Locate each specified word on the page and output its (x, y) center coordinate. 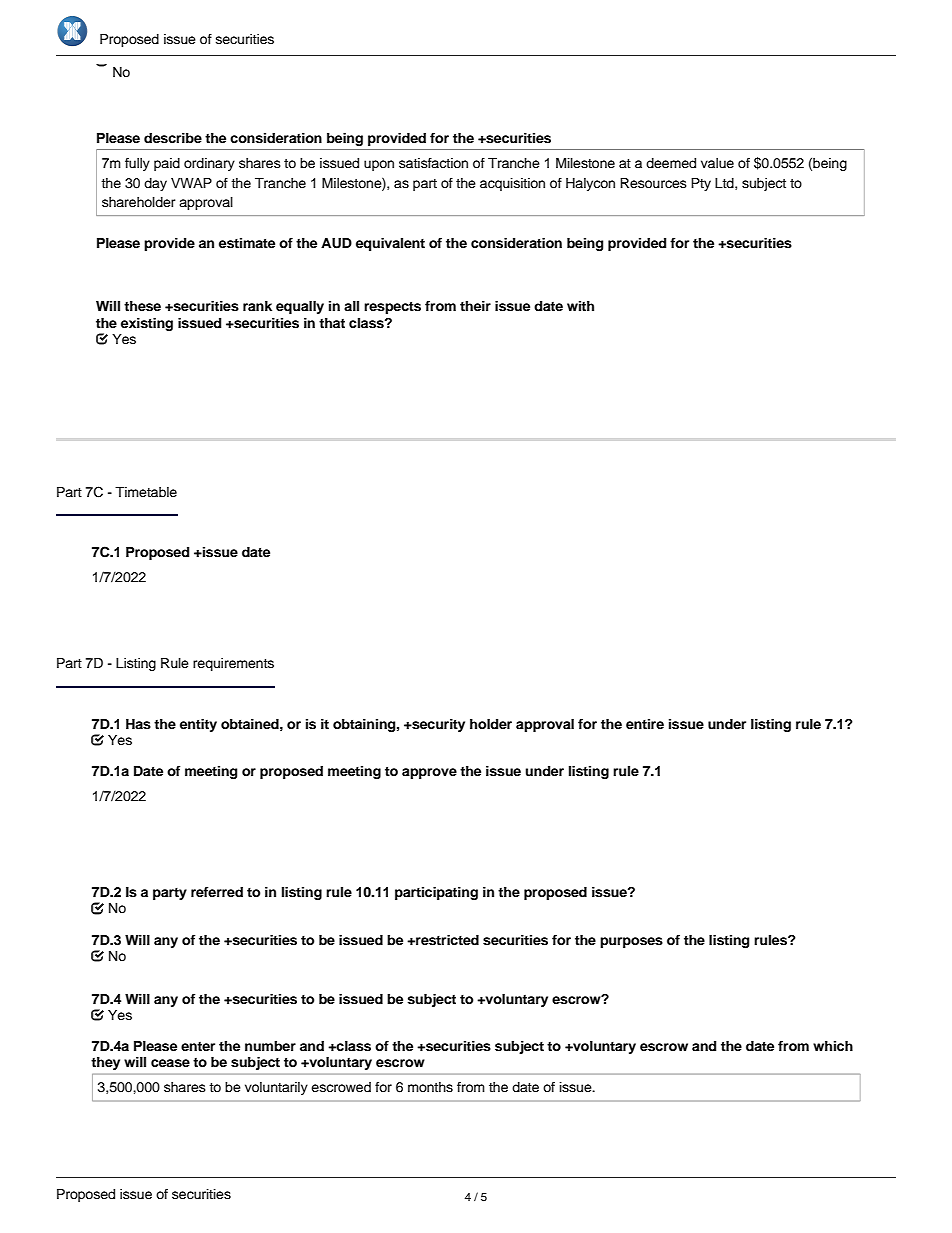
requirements (233, 664)
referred (217, 892)
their (475, 306)
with (580, 306)
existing (147, 324)
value (717, 163)
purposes (631, 942)
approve (429, 773)
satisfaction (433, 163)
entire (645, 724)
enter (198, 1046)
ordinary (209, 164)
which (833, 1046)
